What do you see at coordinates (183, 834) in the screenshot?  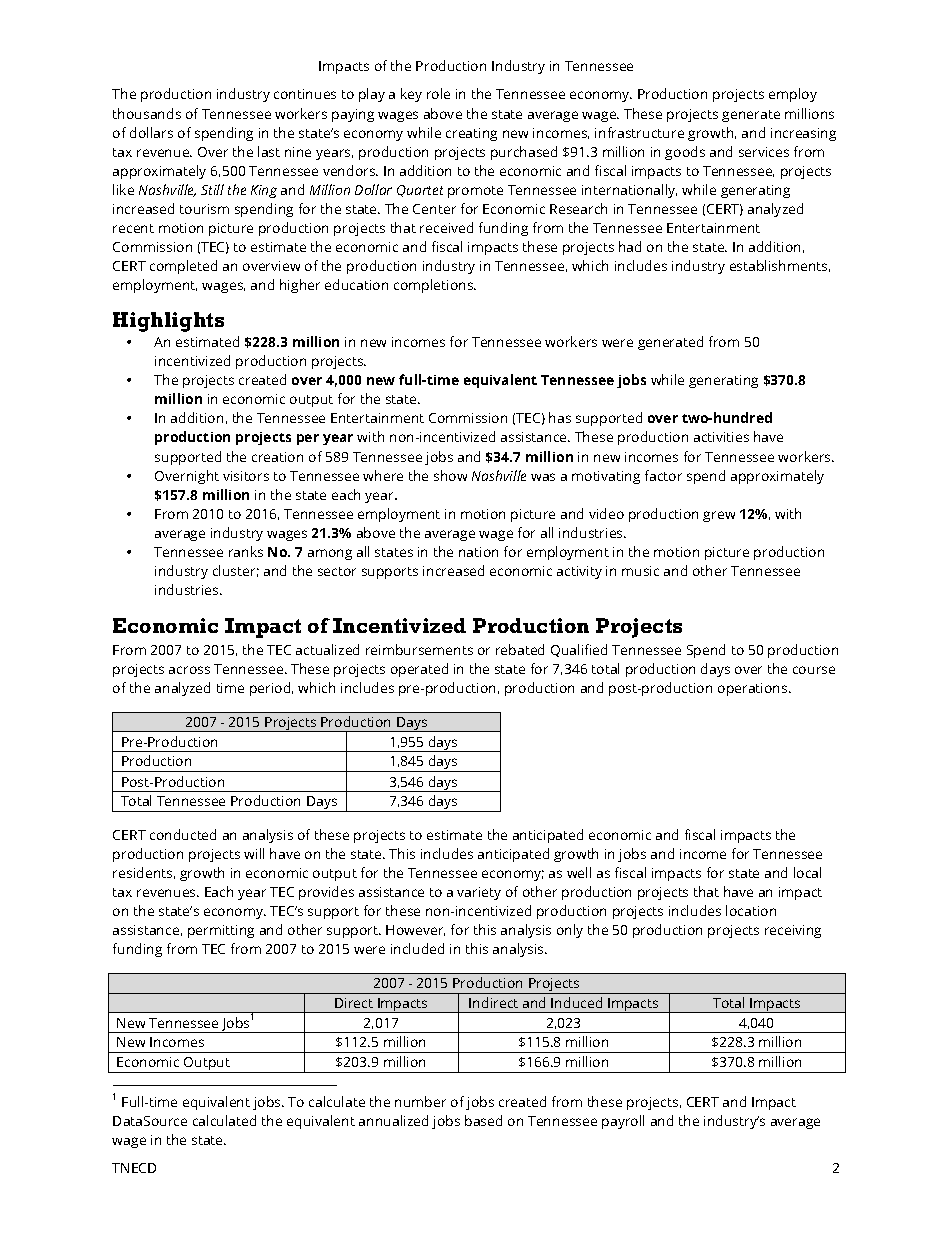 I see `conducted` at bounding box center [183, 834].
